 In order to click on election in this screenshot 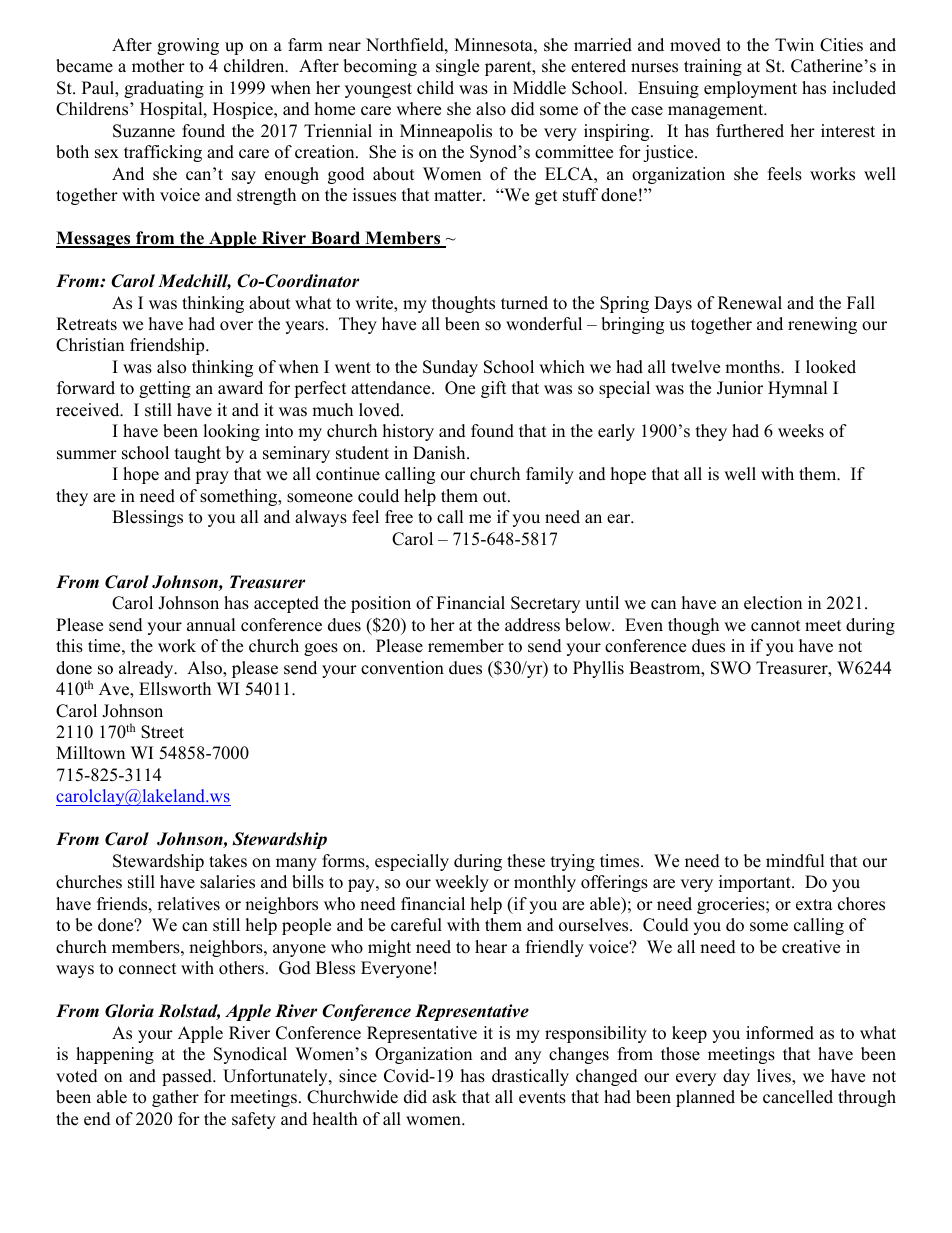, I will do `click(773, 603)`.
